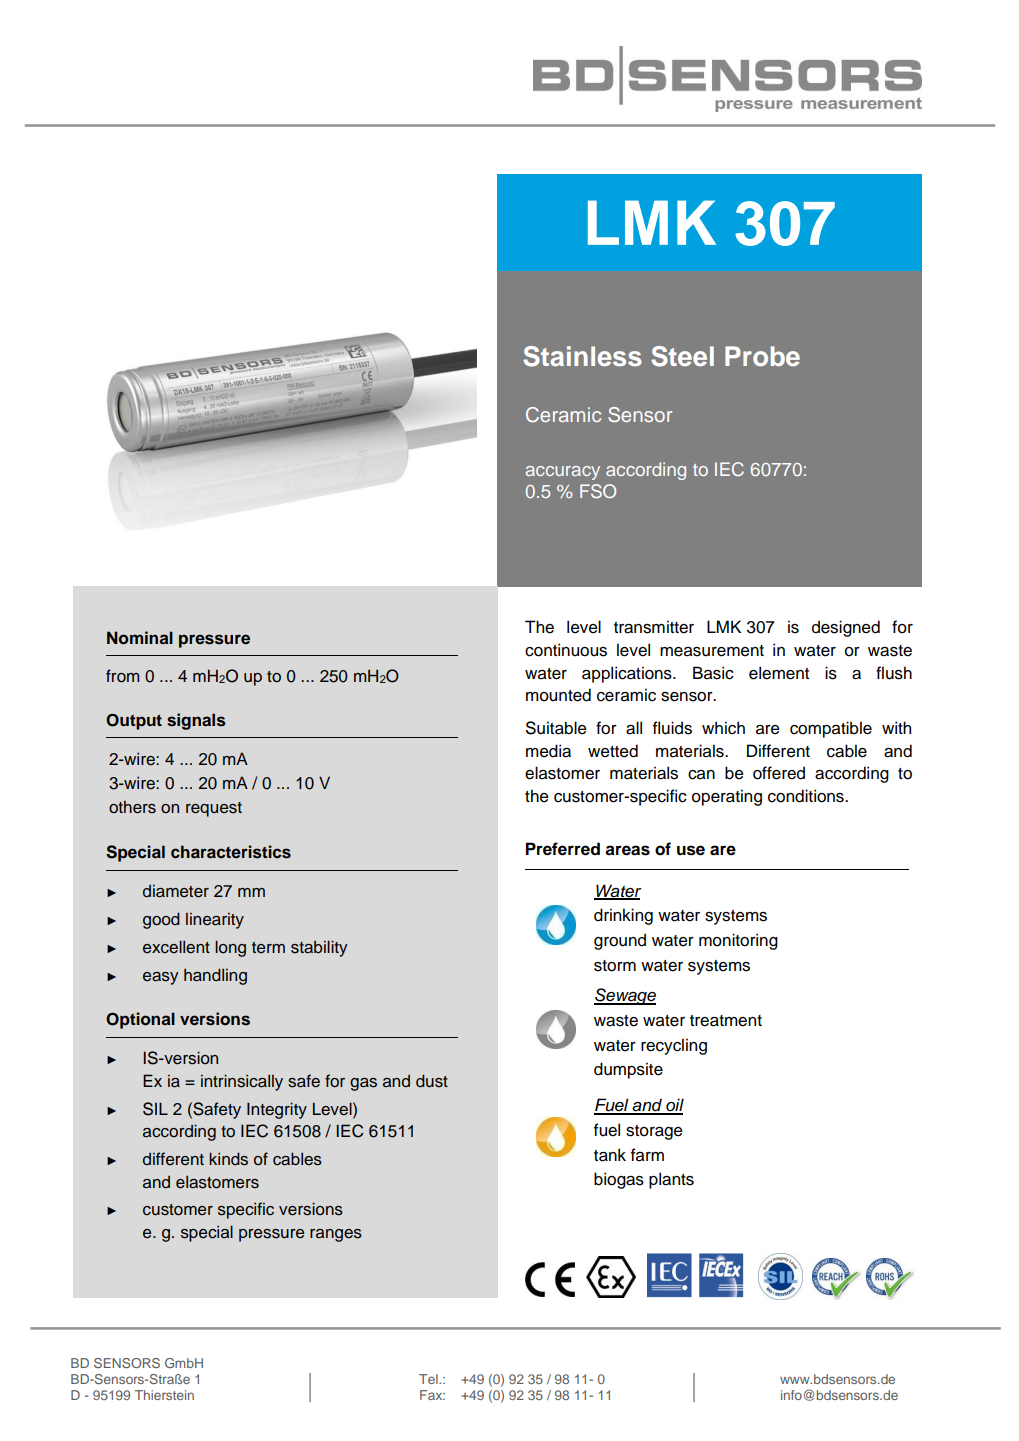 This document has height=1441, width=1019. I want to click on Tel, so click(429, 1379).
